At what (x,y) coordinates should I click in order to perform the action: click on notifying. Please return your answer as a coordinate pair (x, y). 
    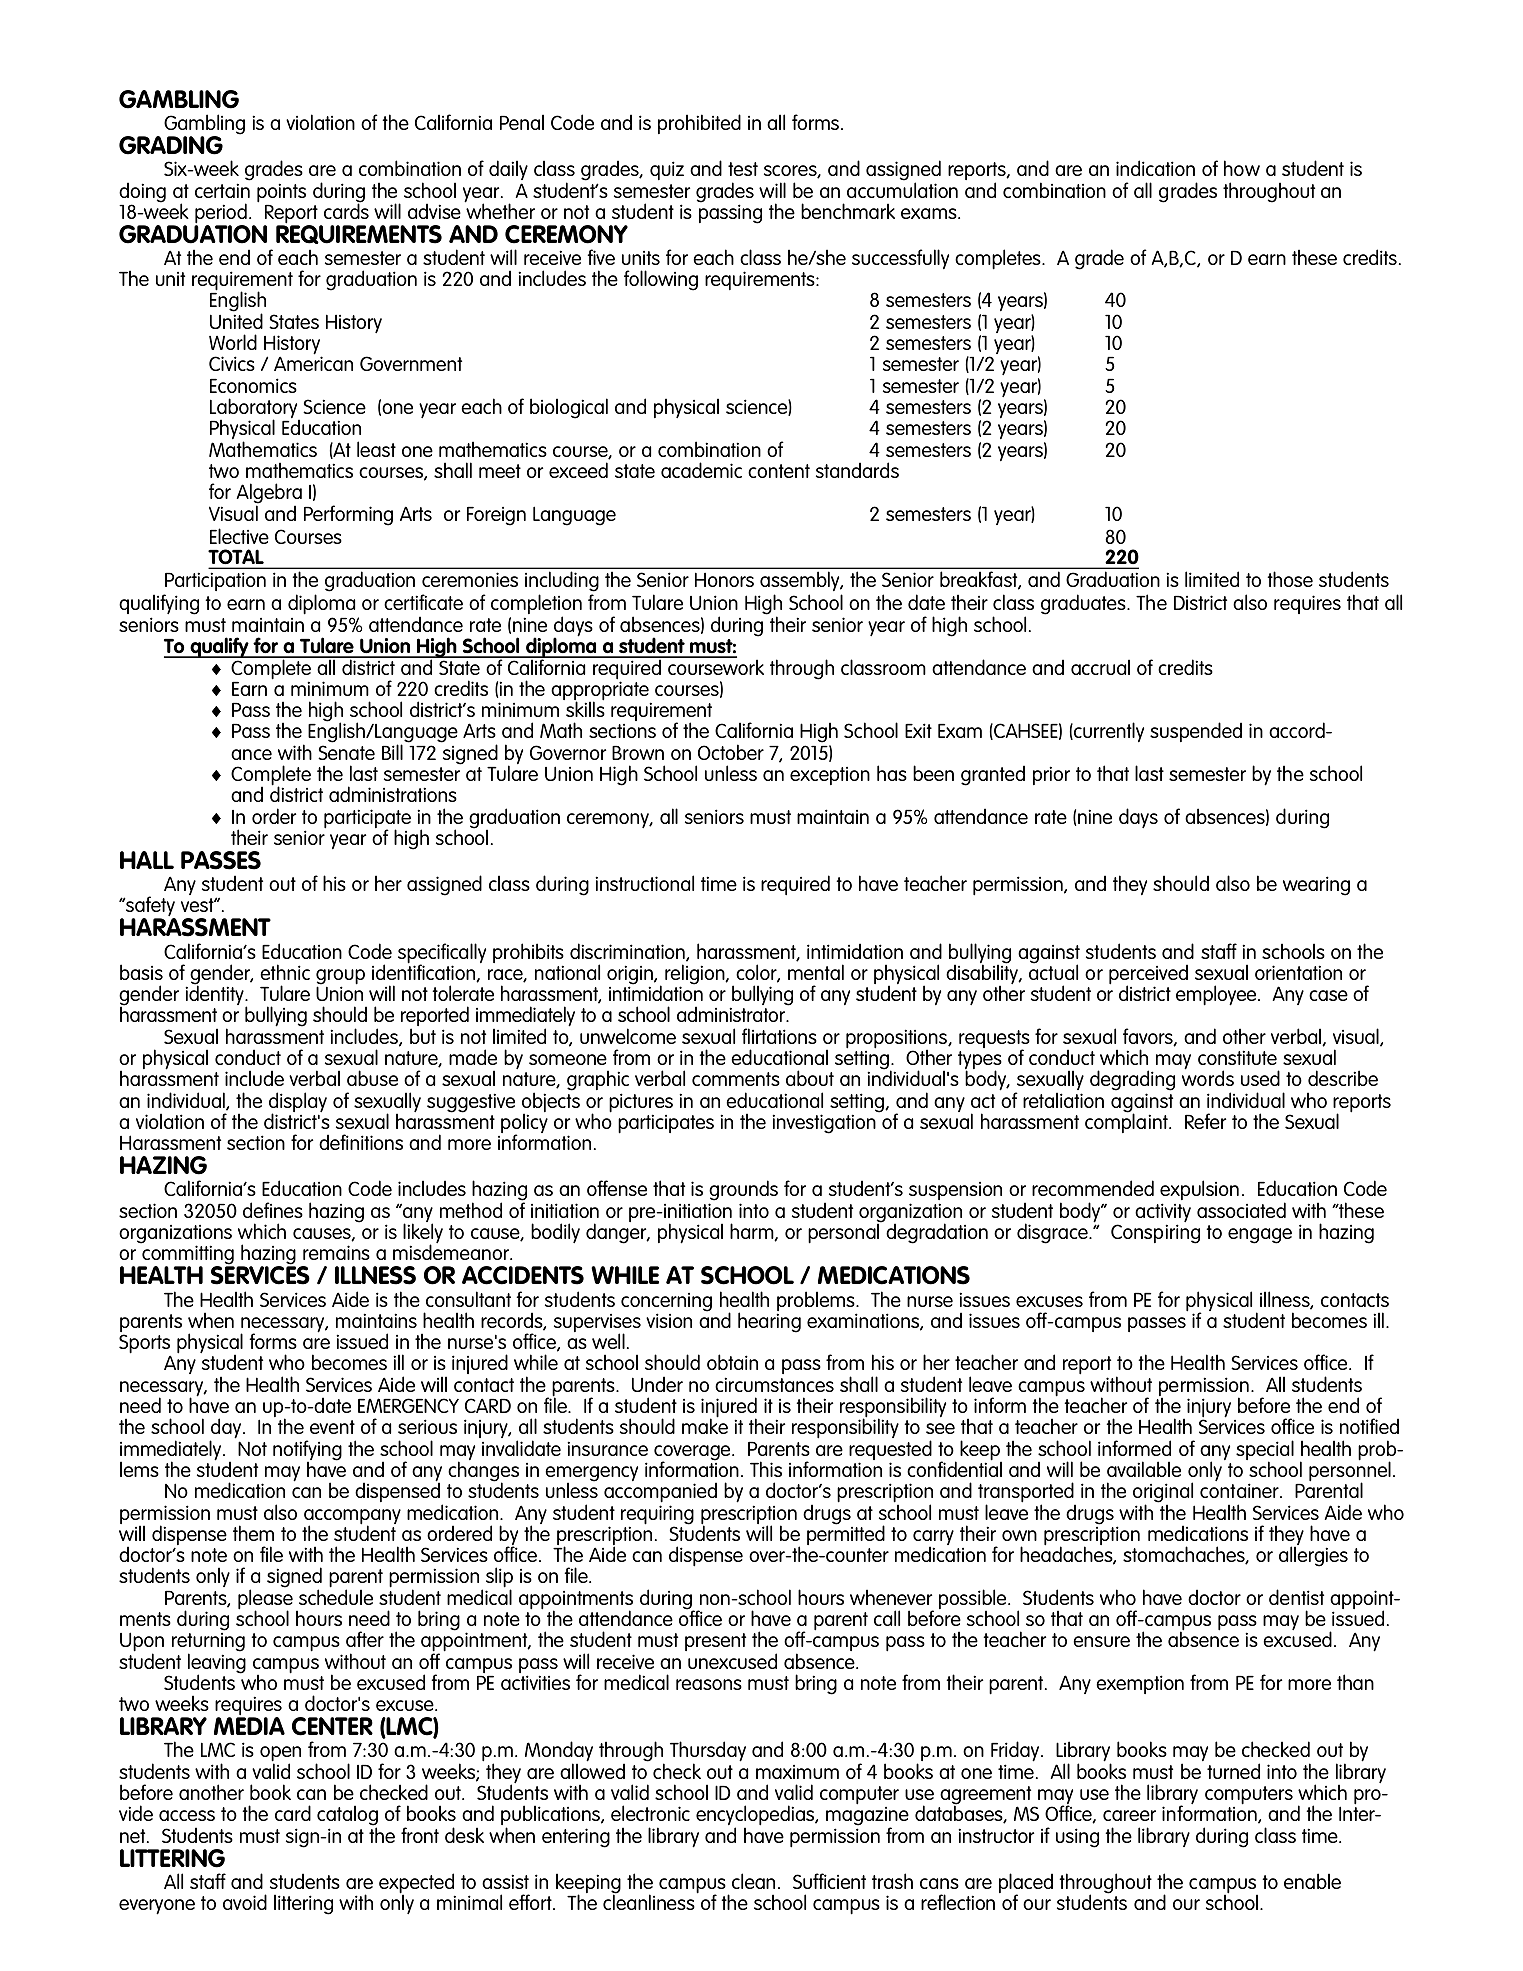
    Looking at the image, I should click on (307, 1451).
